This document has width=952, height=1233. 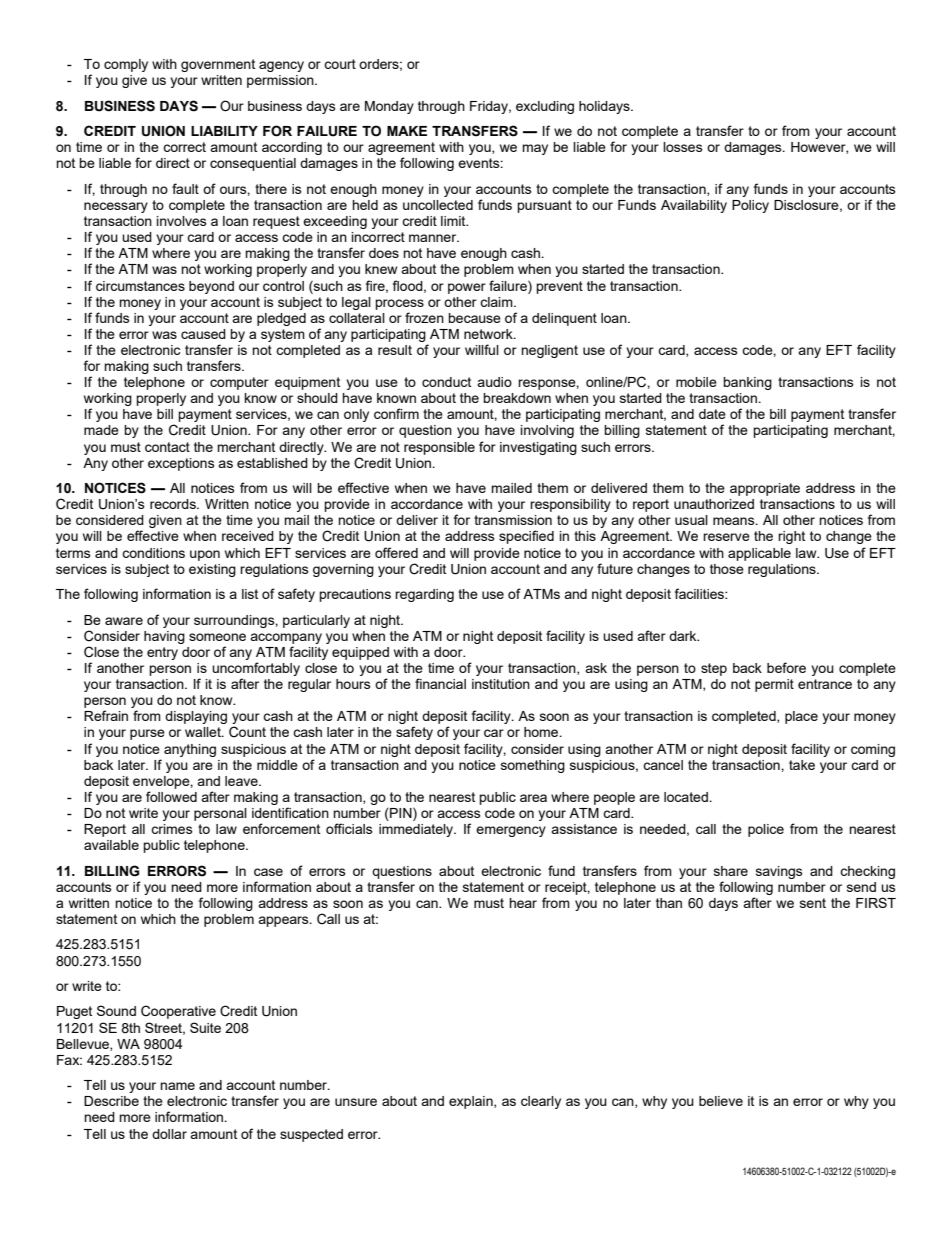 What do you see at coordinates (239, 383) in the document?
I see `computer` at bounding box center [239, 383].
